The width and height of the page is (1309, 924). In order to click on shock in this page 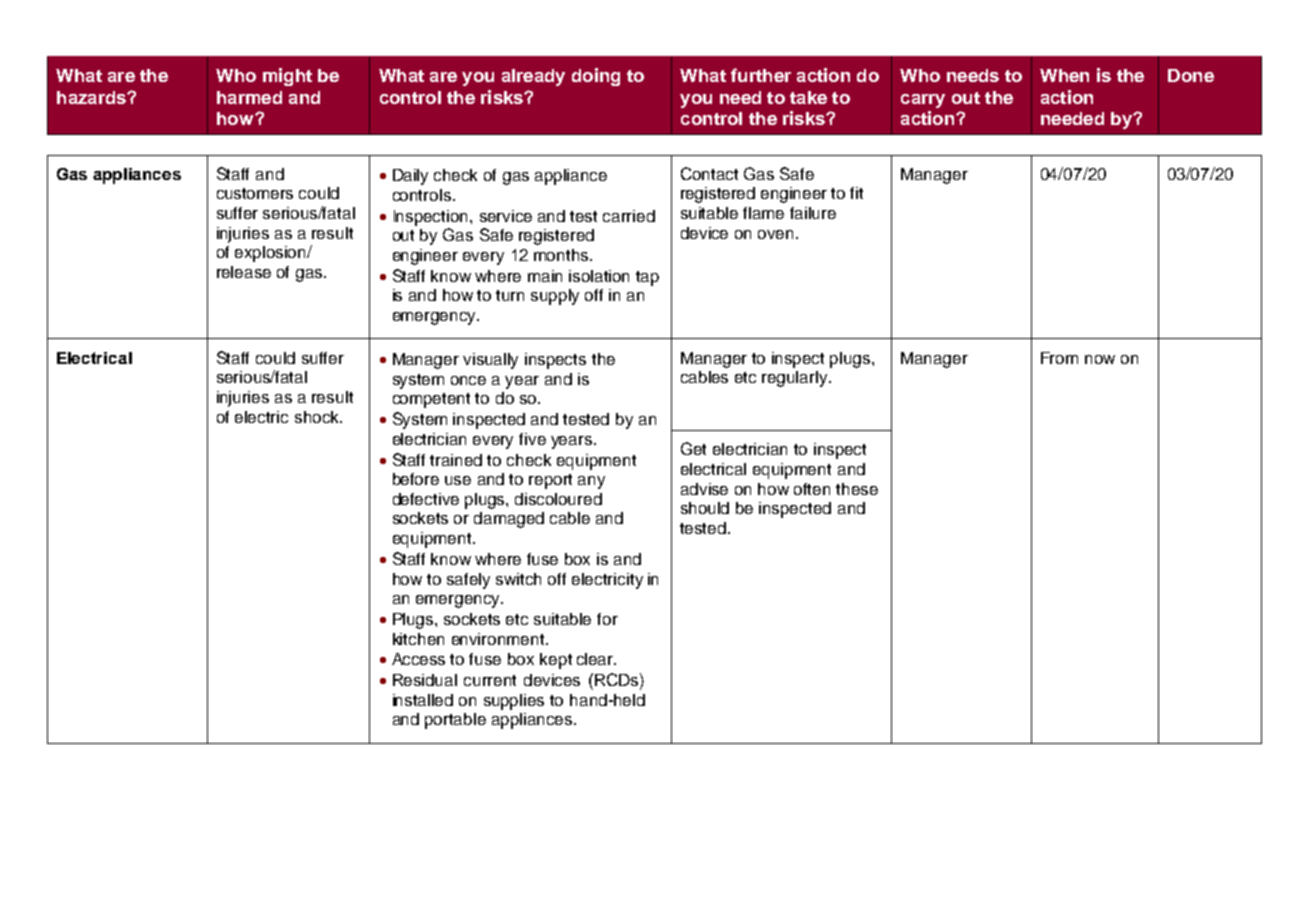, I will do `click(318, 417)`.
